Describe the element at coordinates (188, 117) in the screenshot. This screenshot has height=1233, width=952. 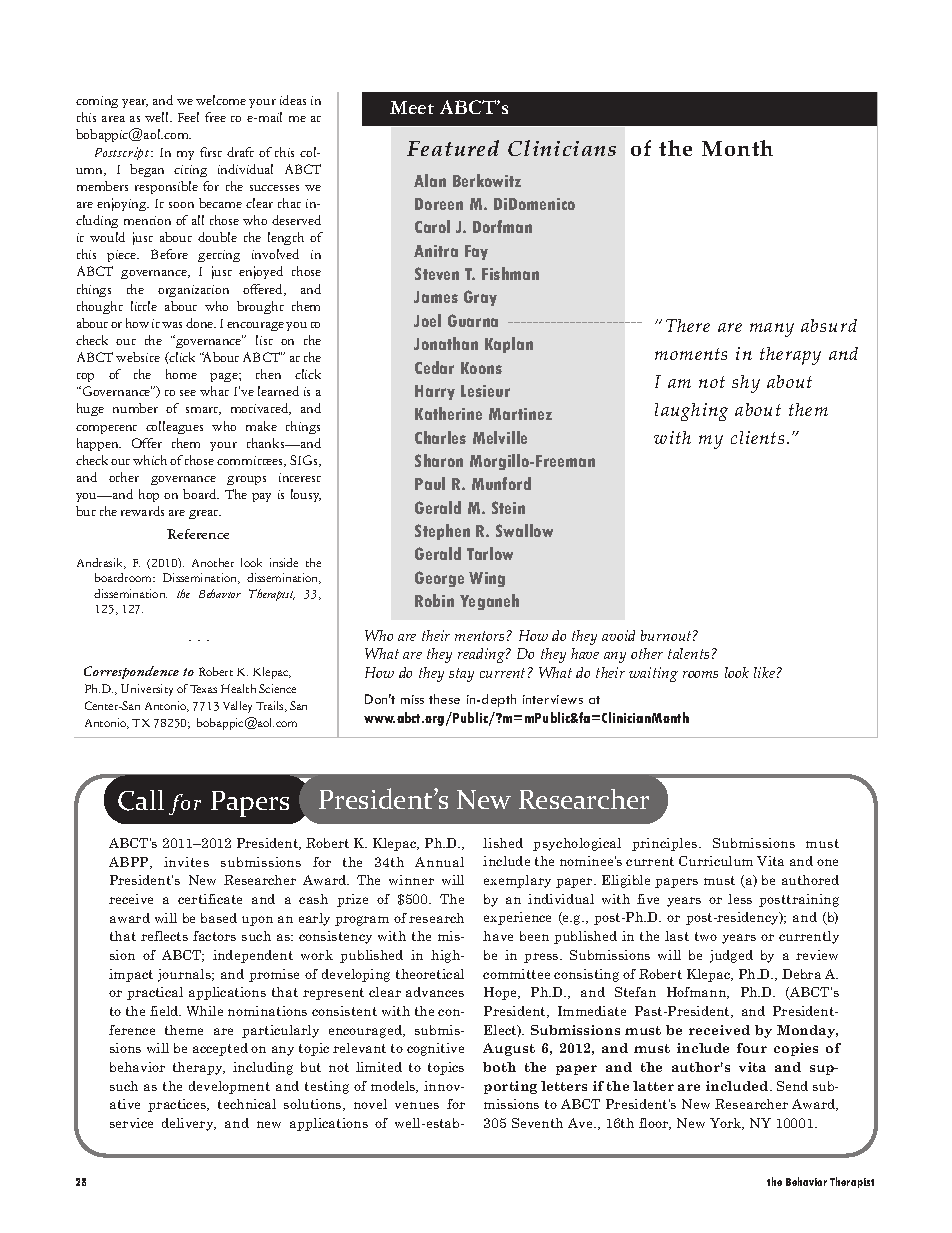
I see `Feel` at that location.
